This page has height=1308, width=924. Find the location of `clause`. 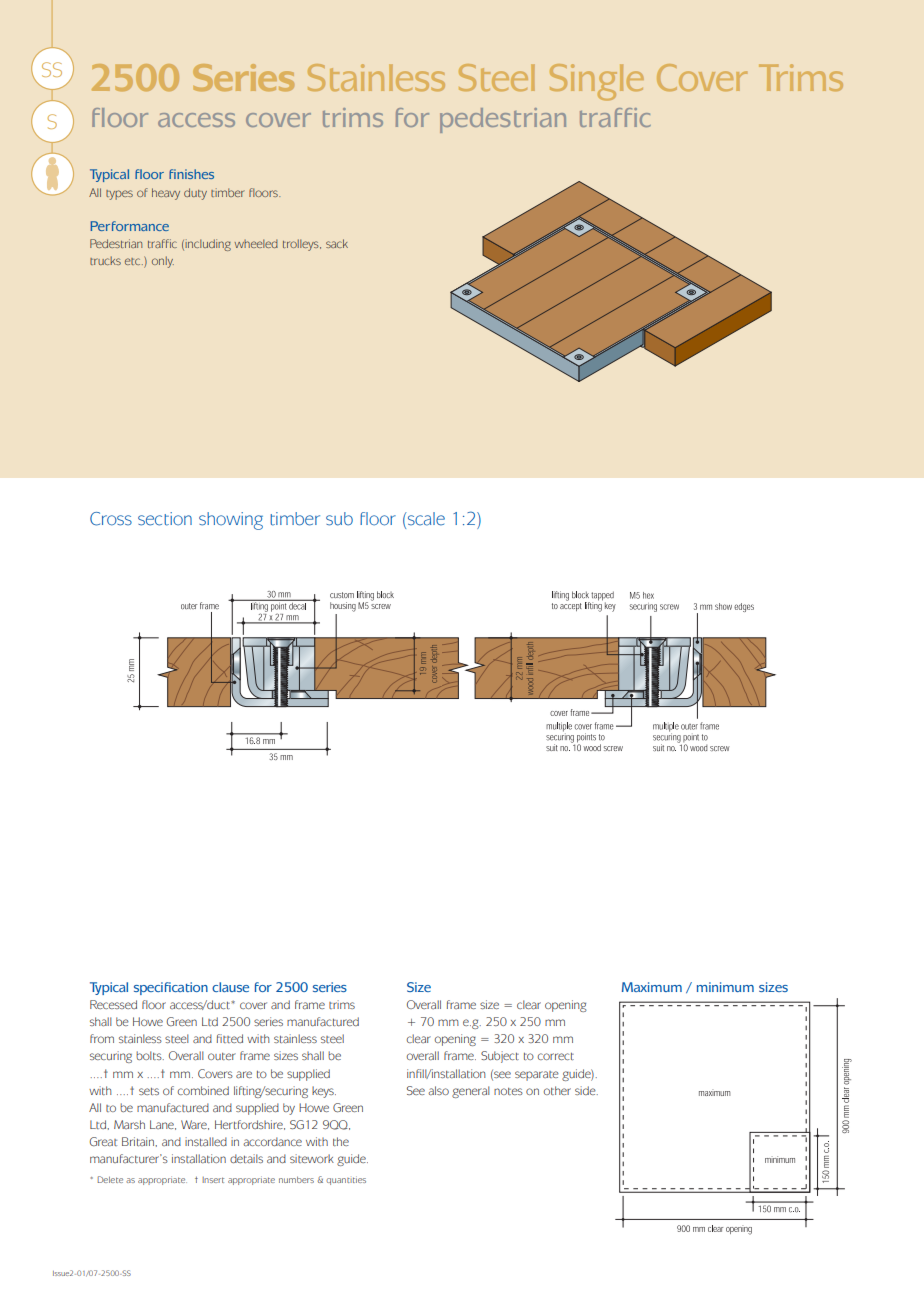

clause is located at coordinates (230, 987).
